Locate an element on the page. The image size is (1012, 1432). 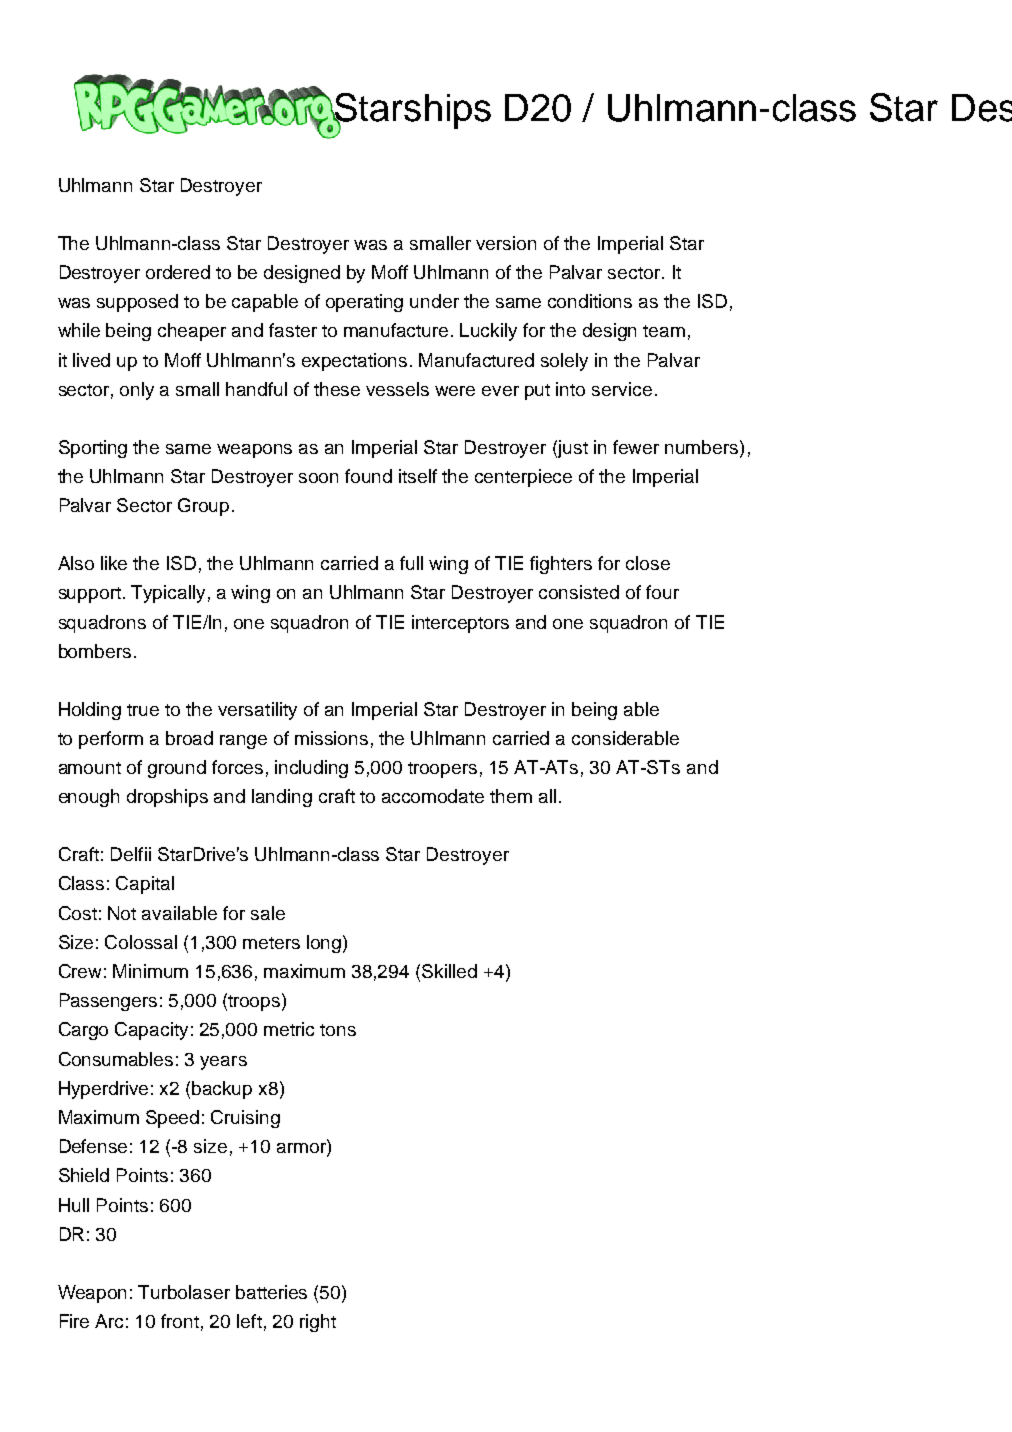
including is located at coordinates (311, 769).
